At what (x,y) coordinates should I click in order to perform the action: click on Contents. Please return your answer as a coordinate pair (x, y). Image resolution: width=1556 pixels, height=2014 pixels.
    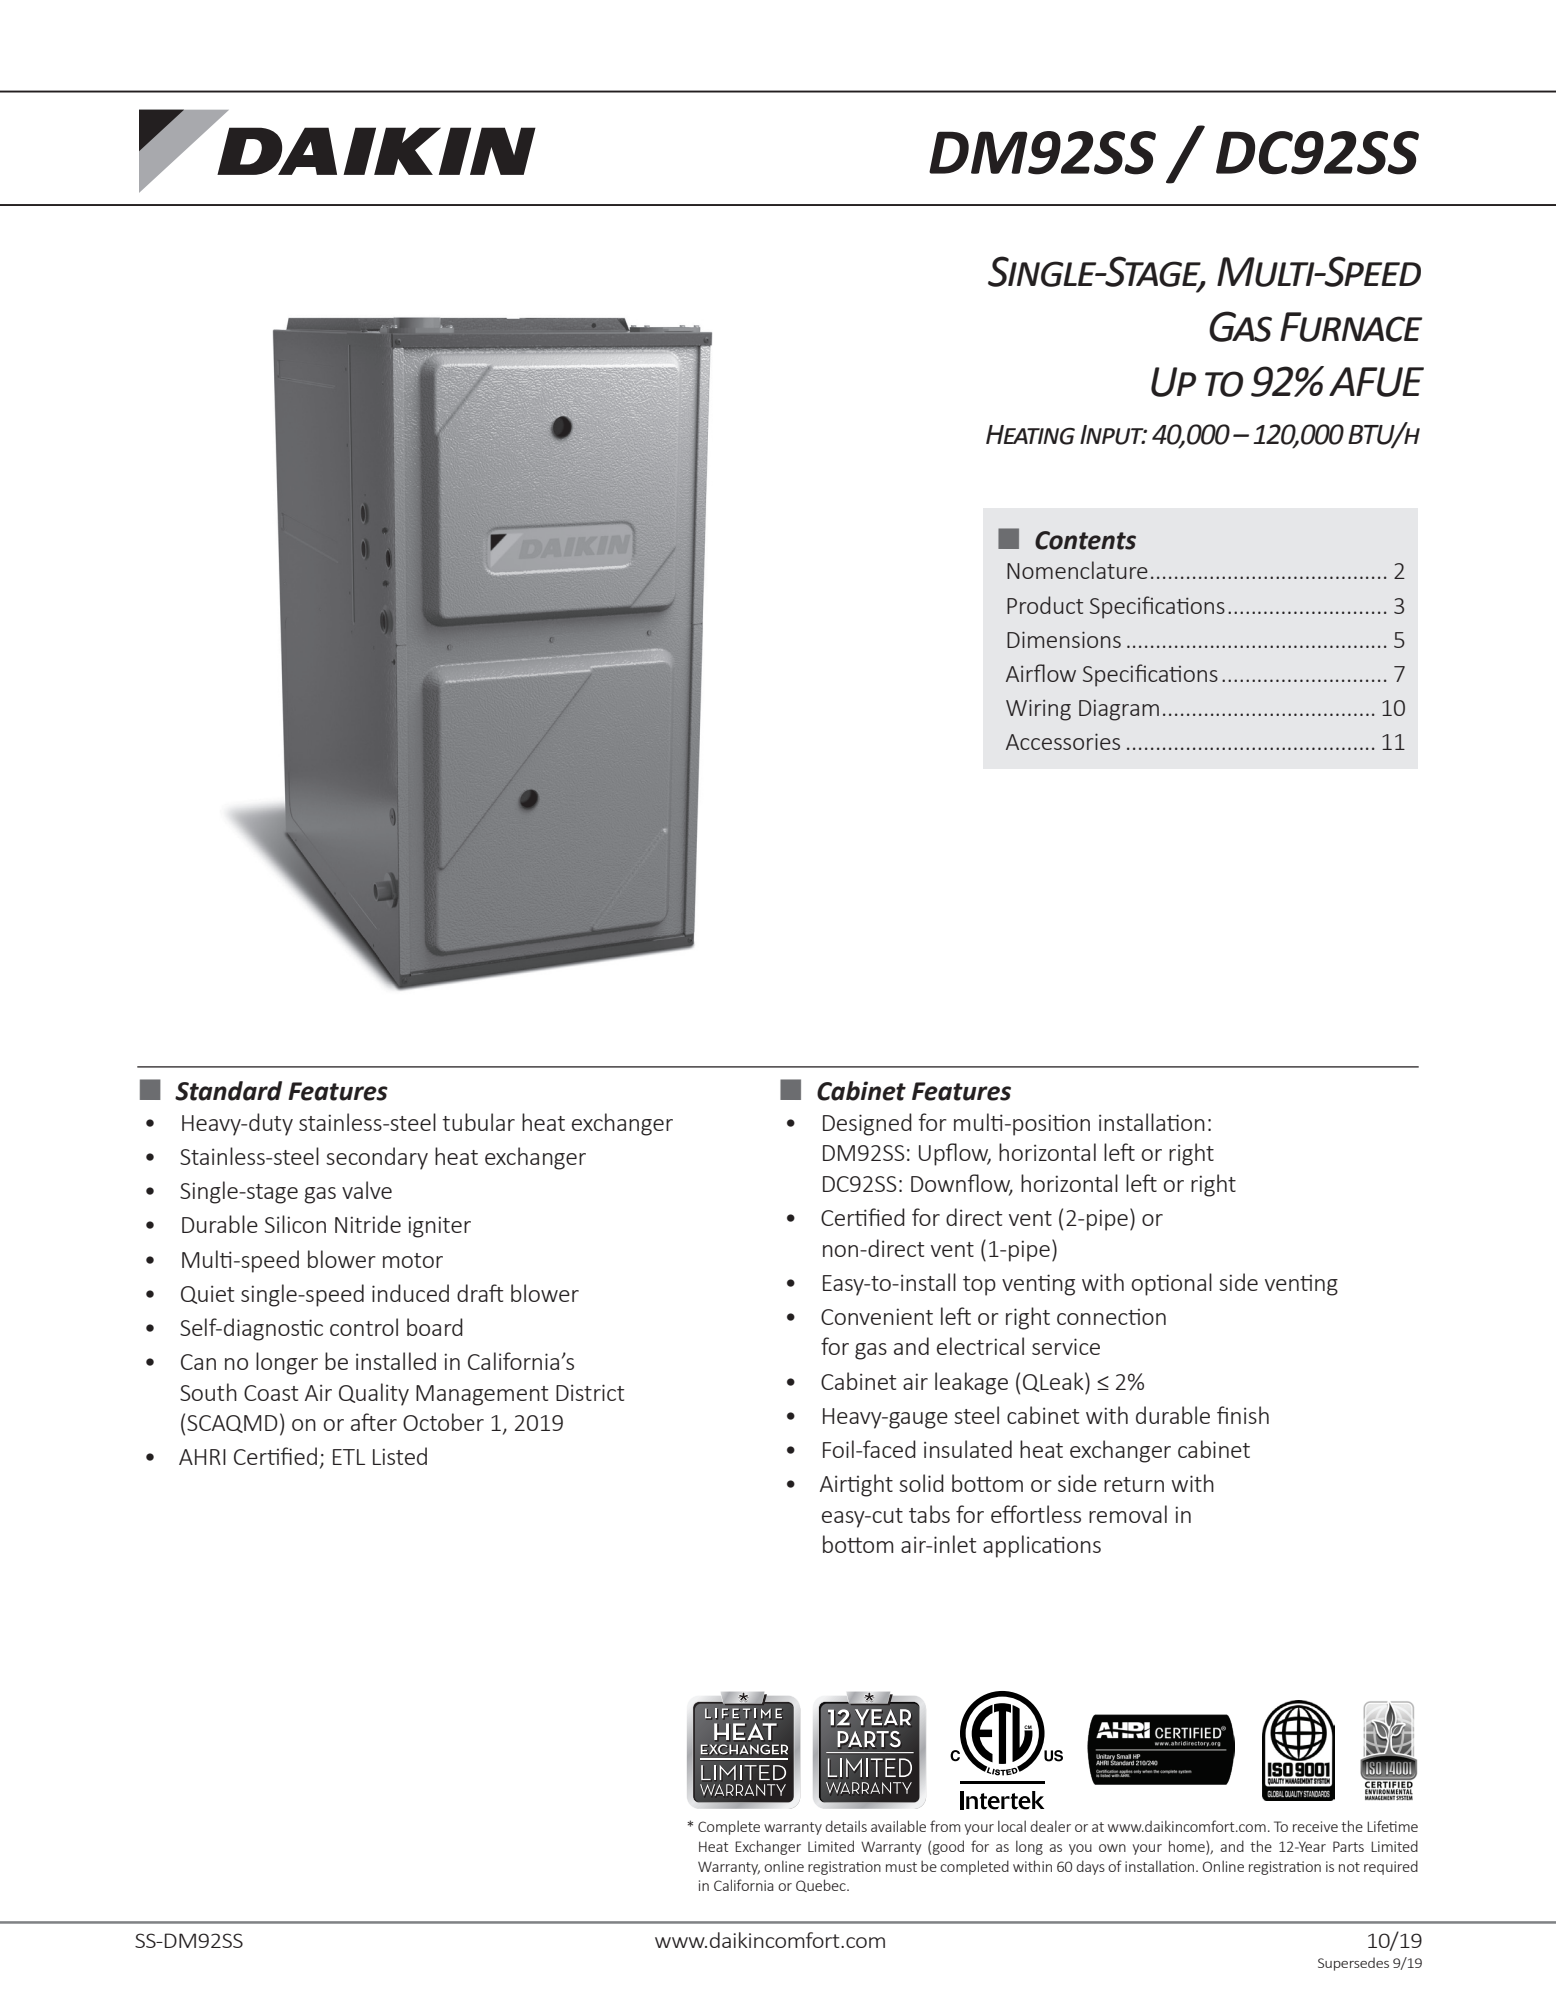
    Looking at the image, I should click on (1085, 540).
